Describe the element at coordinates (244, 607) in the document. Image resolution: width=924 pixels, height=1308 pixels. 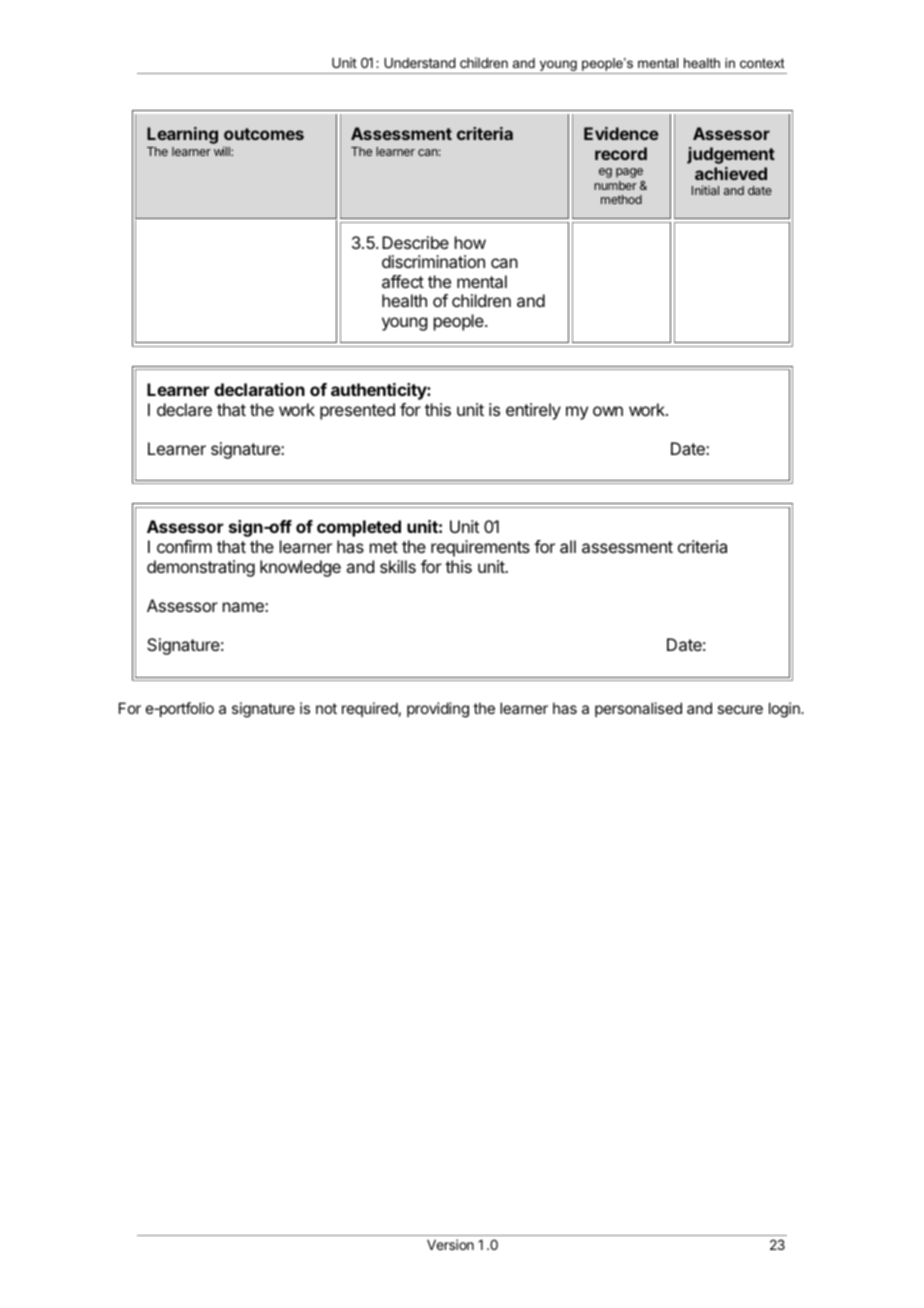
I see `name` at that location.
